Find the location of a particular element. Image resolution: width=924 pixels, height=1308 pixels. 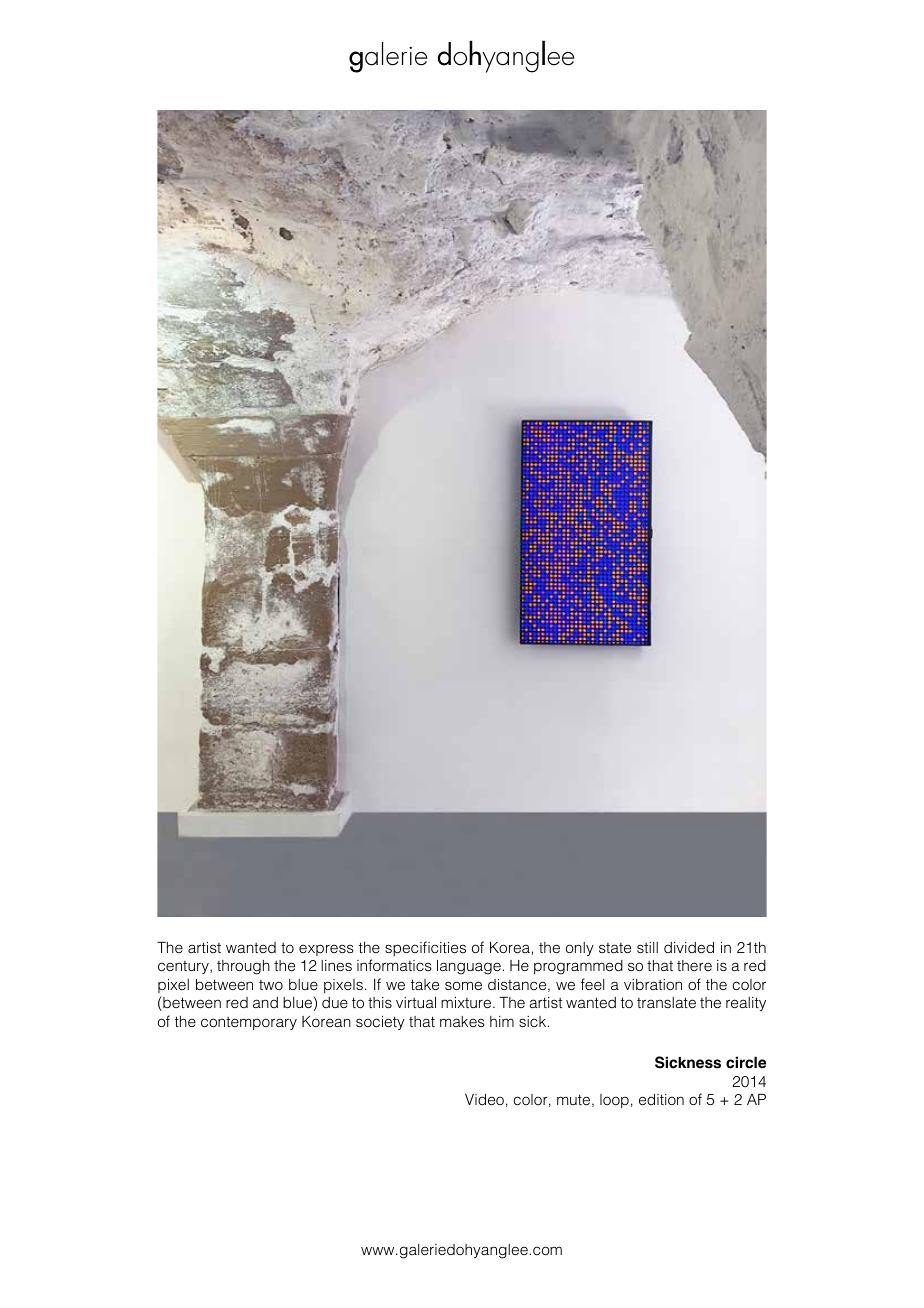

specificities is located at coordinates (425, 948).
